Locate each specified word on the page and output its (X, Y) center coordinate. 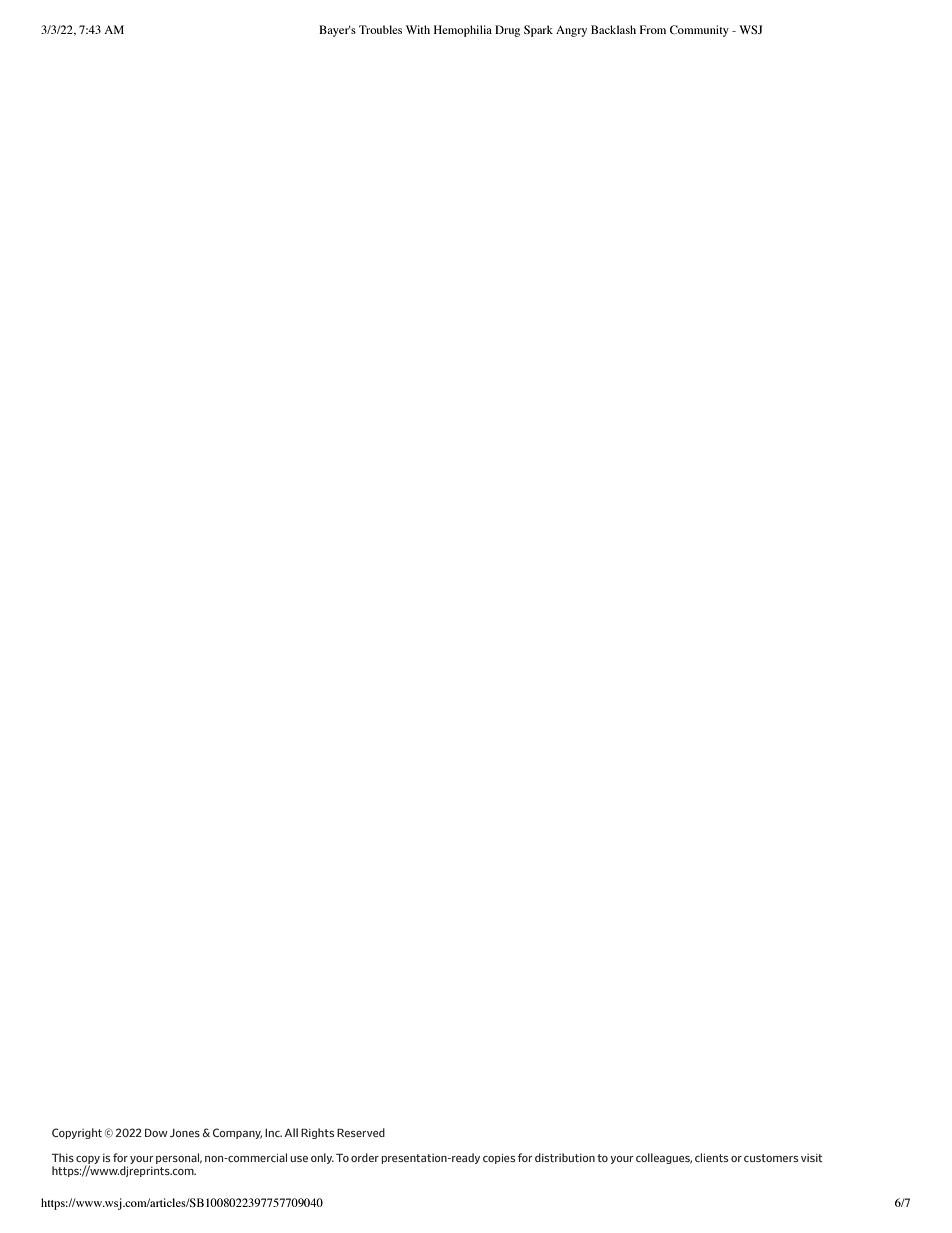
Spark (538, 31)
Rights (317, 1133)
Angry (571, 31)
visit (811, 1158)
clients (711, 1157)
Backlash (613, 29)
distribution (565, 1157)
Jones (185, 1133)
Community (699, 31)
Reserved (361, 1132)
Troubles (380, 29)
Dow (156, 1132)
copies (499, 1159)
